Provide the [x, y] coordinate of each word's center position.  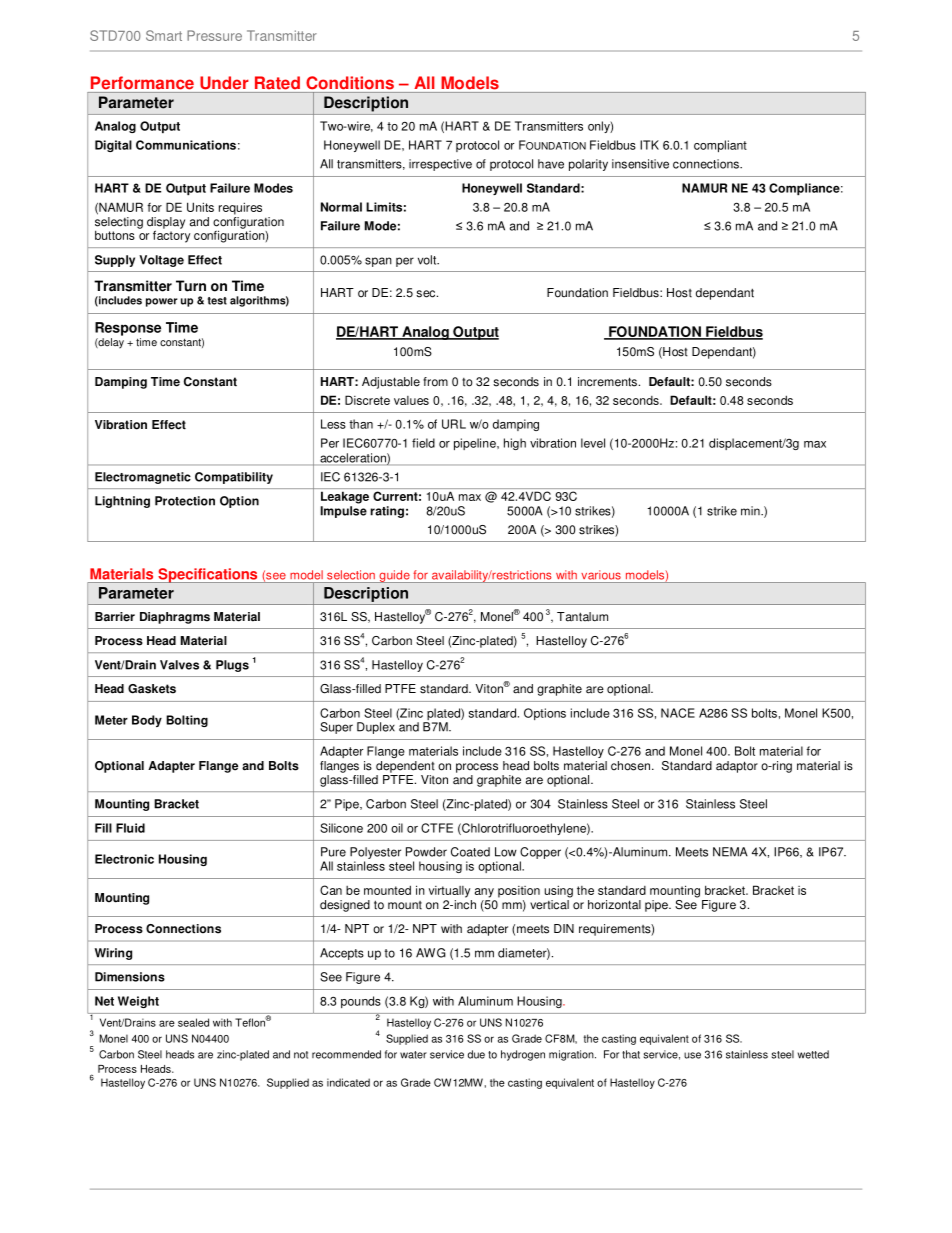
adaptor [737, 767]
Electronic [124, 859]
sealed [193, 1022]
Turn [191, 286]
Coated [470, 852]
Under [224, 82]
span [378, 262]
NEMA [730, 852]
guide [394, 576]
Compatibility [234, 478]
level [593, 443]
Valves [179, 665]
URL [454, 424]
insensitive [640, 164]
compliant [720, 146]
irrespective [440, 165]
